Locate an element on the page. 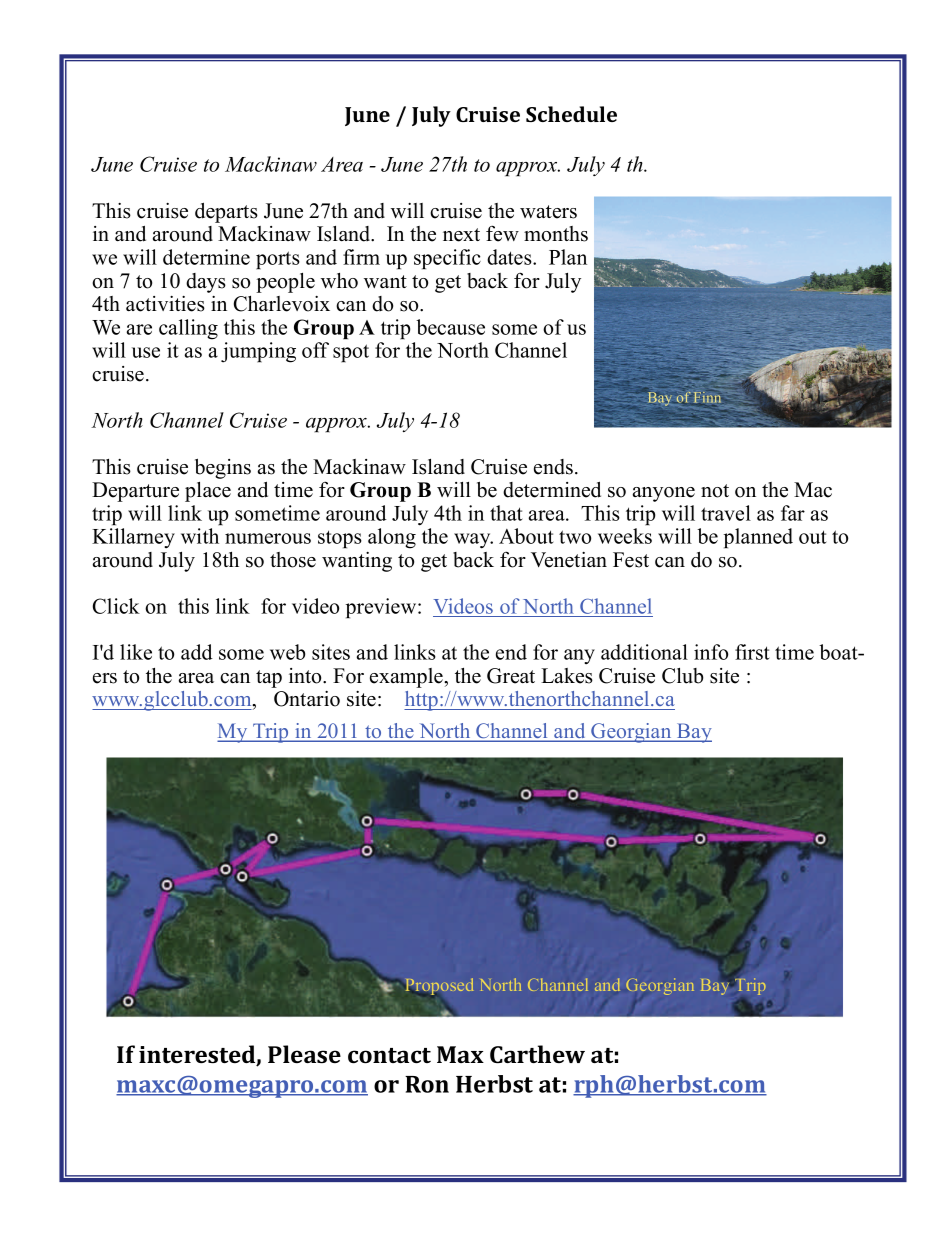 This page has width=952, height=1233. departs is located at coordinates (226, 213).
